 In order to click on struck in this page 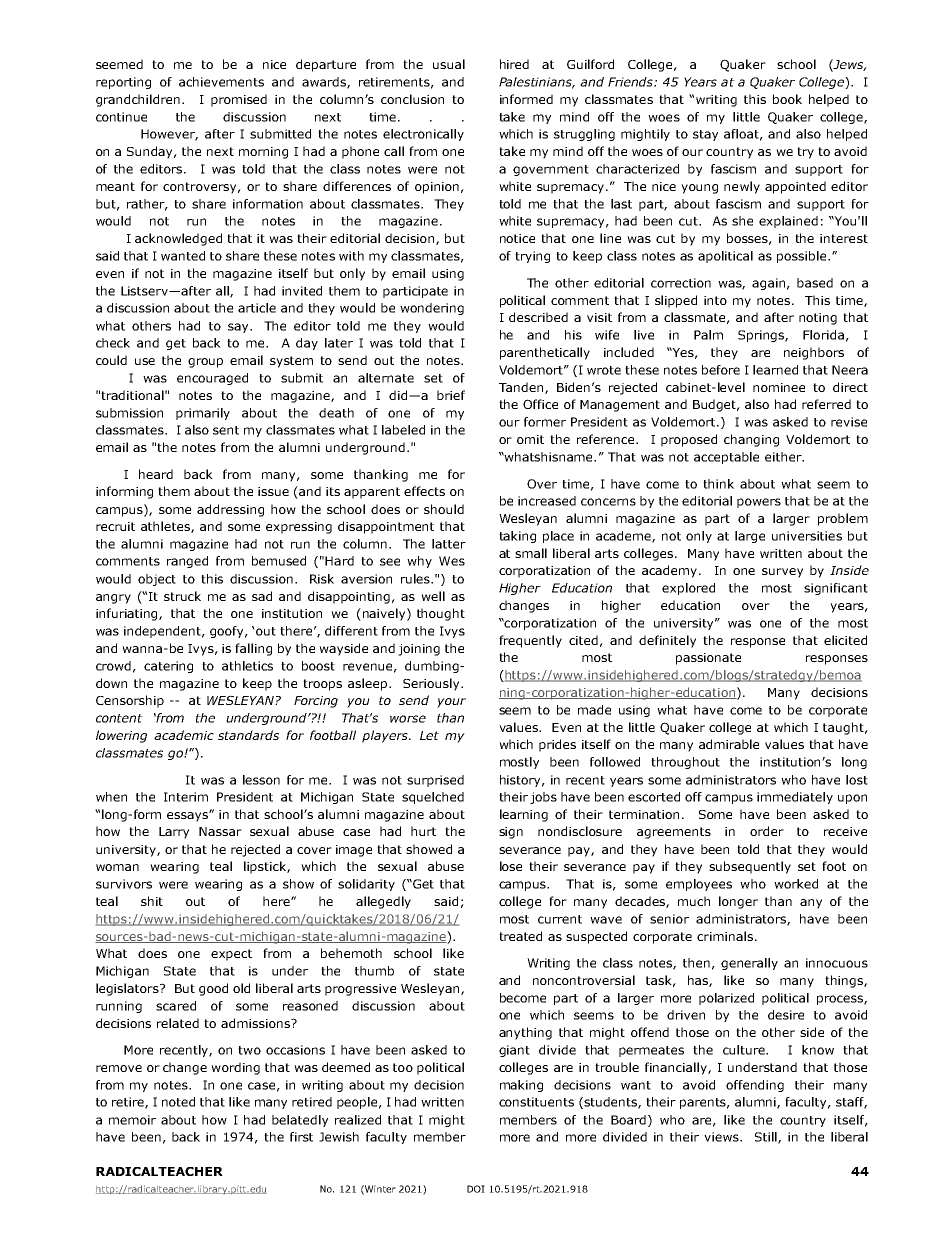, I will do `click(182, 596)`.
